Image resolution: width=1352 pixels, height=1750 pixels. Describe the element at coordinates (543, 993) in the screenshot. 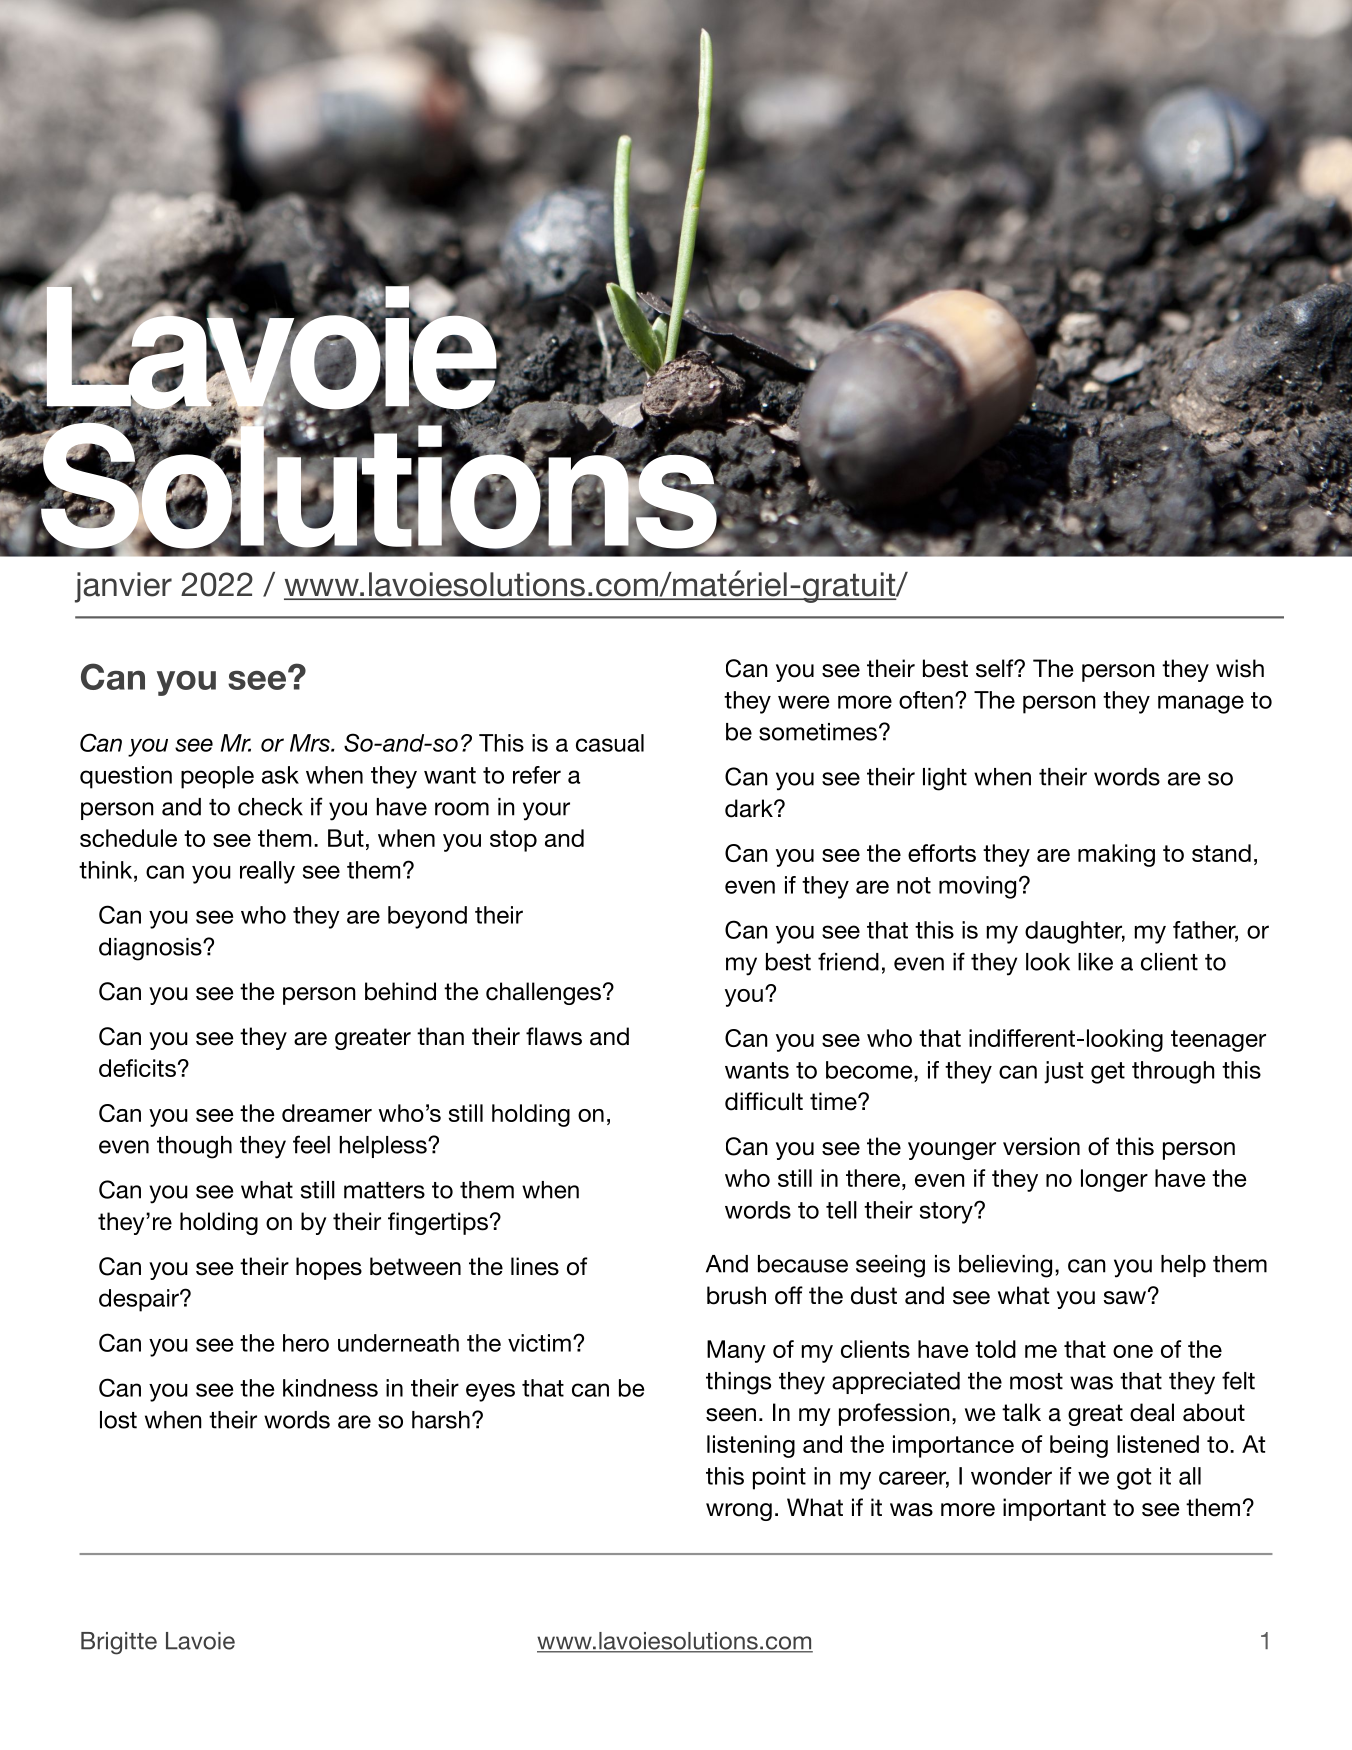

I see `challenges` at that location.
